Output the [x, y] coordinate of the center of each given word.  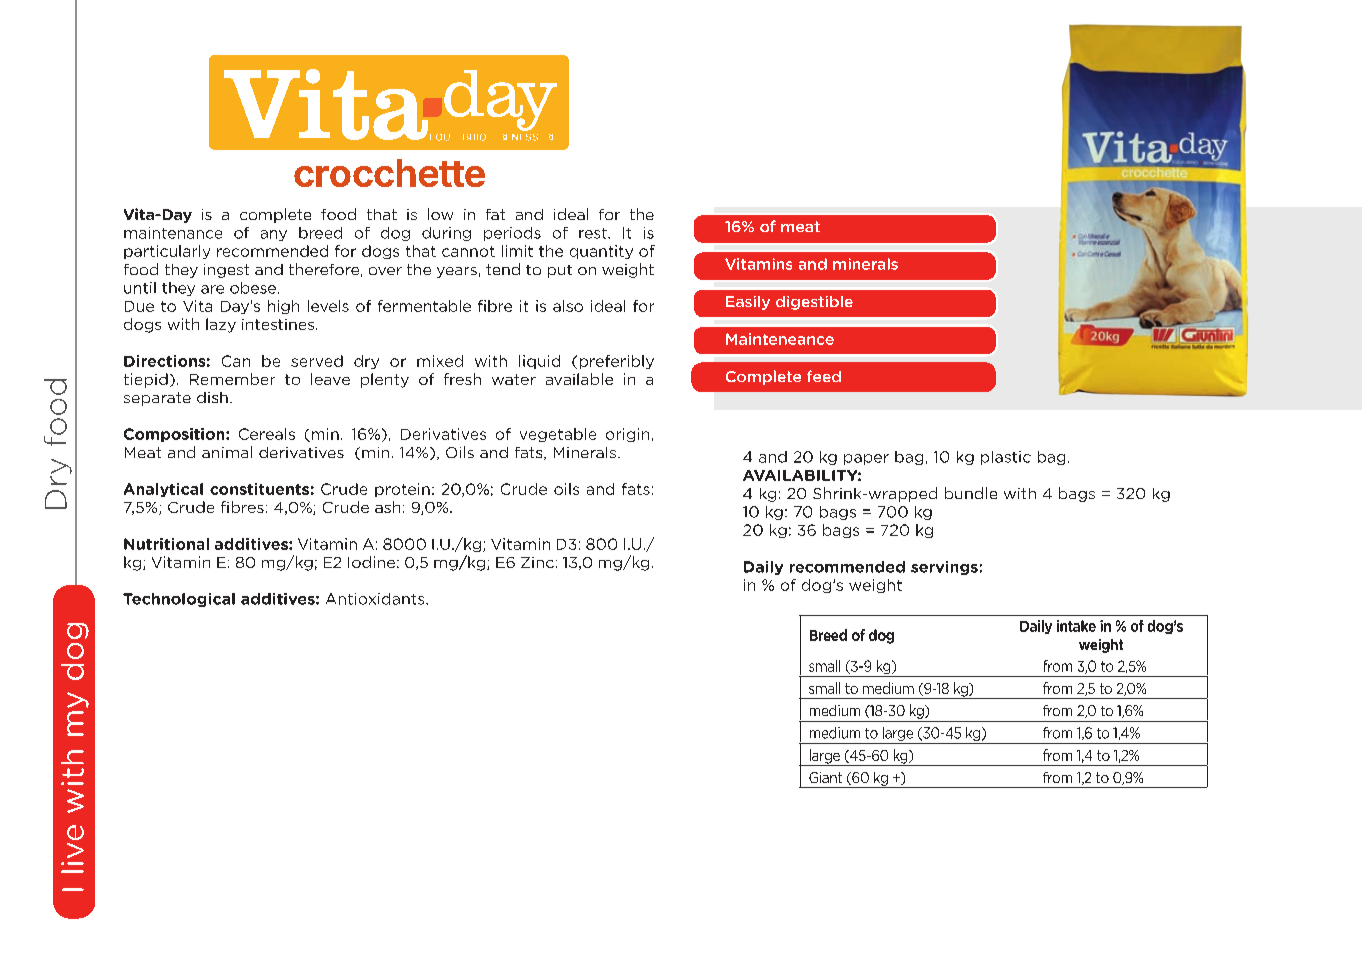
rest [594, 233]
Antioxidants [376, 599]
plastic [1006, 458]
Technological [179, 600]
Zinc [537, 562]
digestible [814, 303]
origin [627, 435]
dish [212, 397]
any [274, 235]
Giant [825, 777]
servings [944, 568]
